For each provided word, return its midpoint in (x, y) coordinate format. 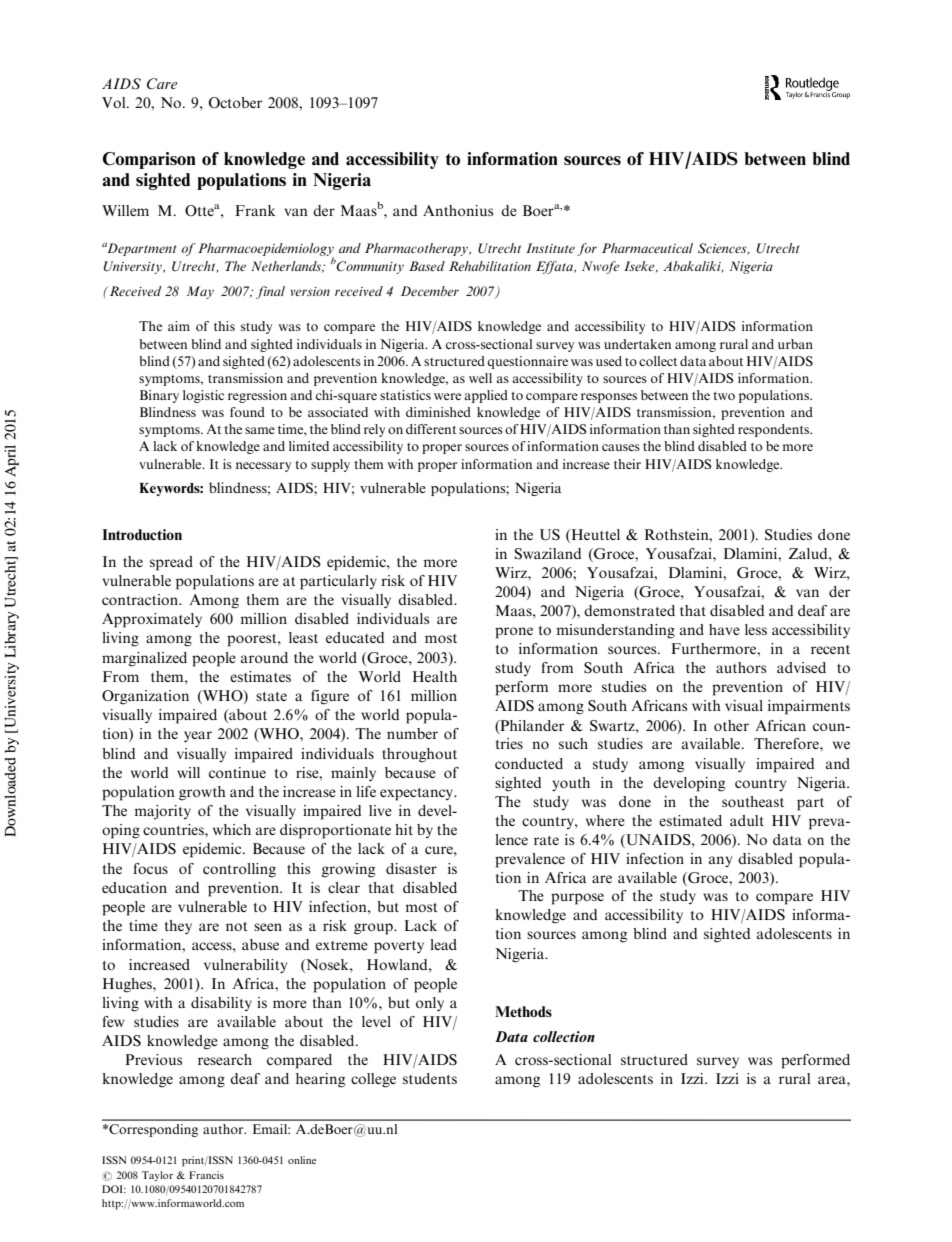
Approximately (152, 620)
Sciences (723, 249)
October (235, 102)
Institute (550, 248)
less (756, 629)
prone (514, 633)
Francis (206, 1175)
